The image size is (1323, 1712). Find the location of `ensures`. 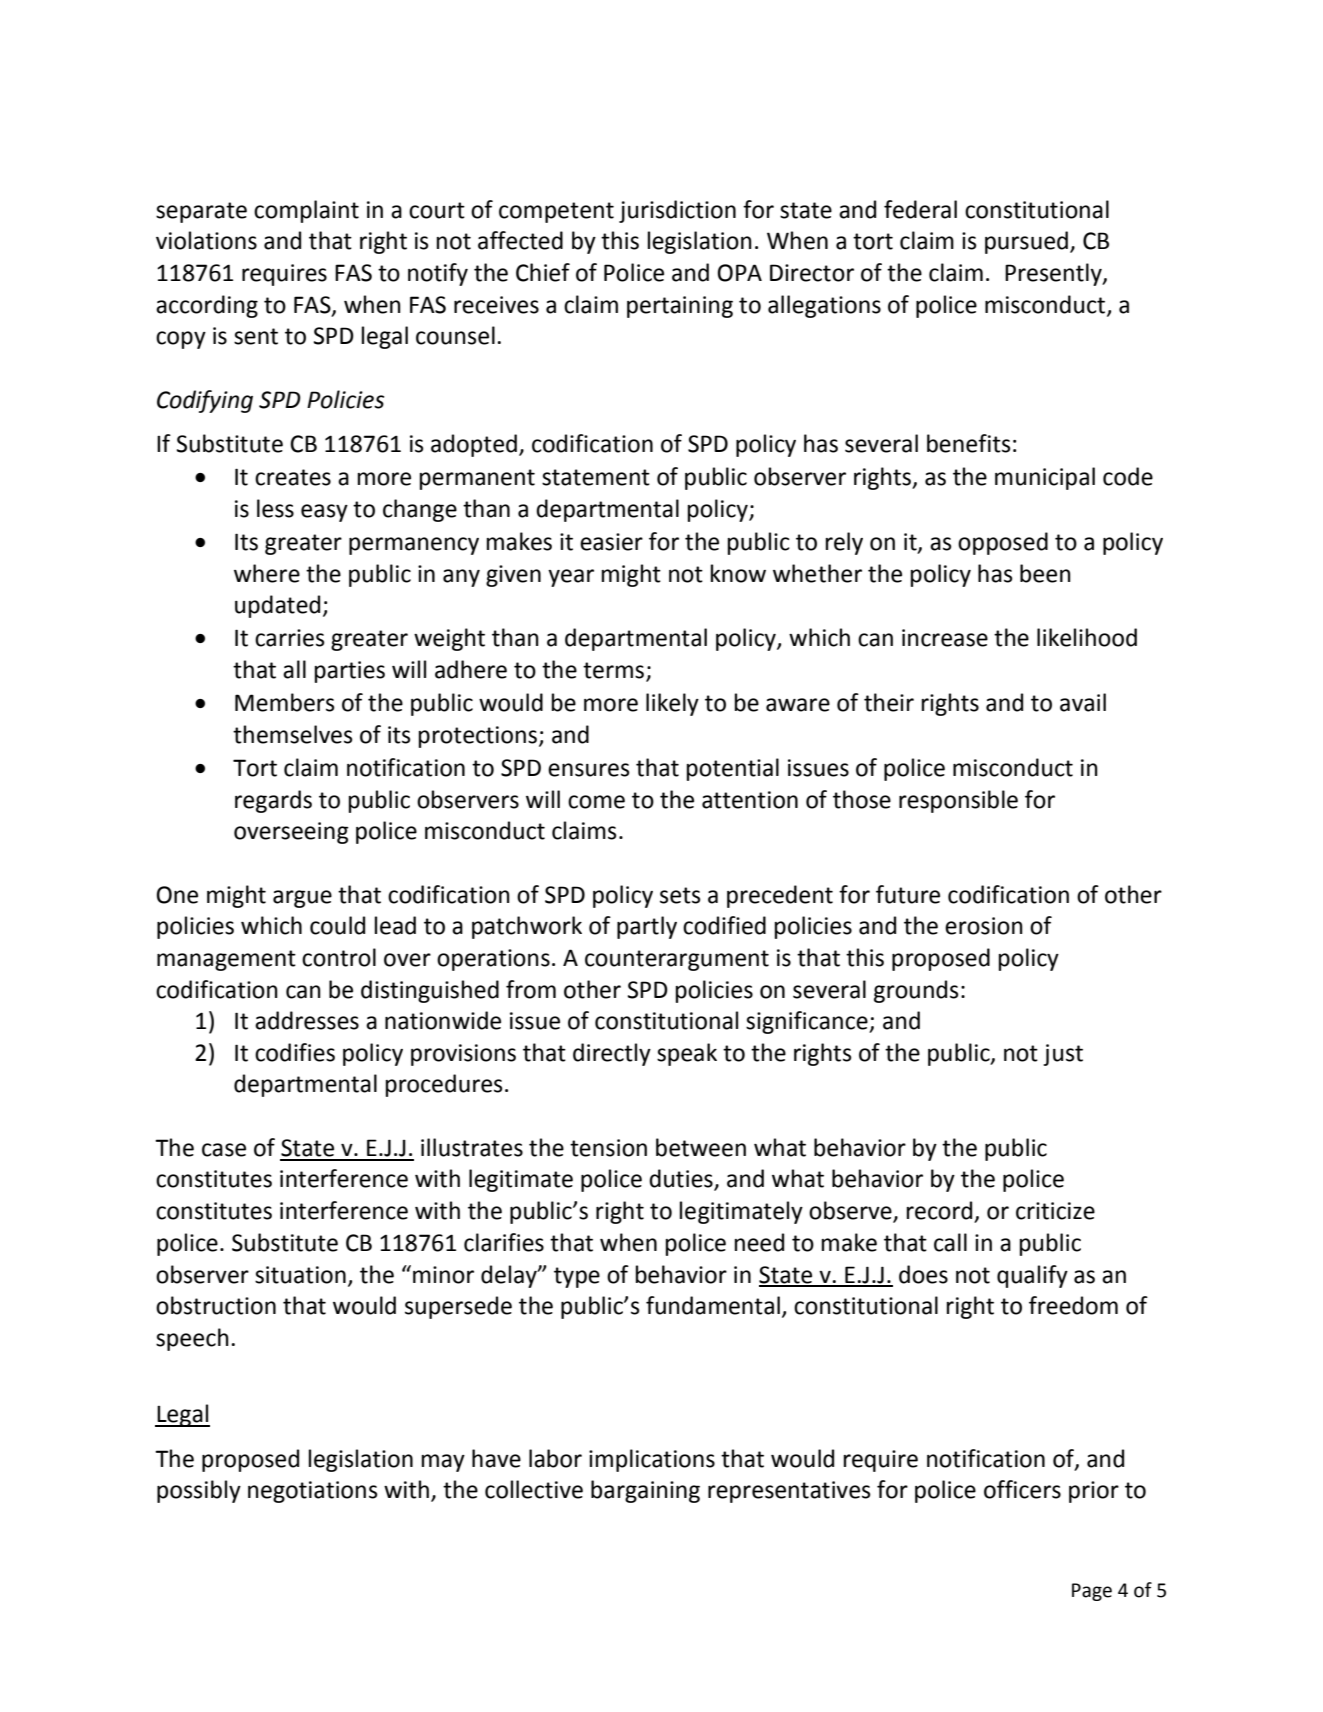

ensures is located at coordinates (589, 770).
